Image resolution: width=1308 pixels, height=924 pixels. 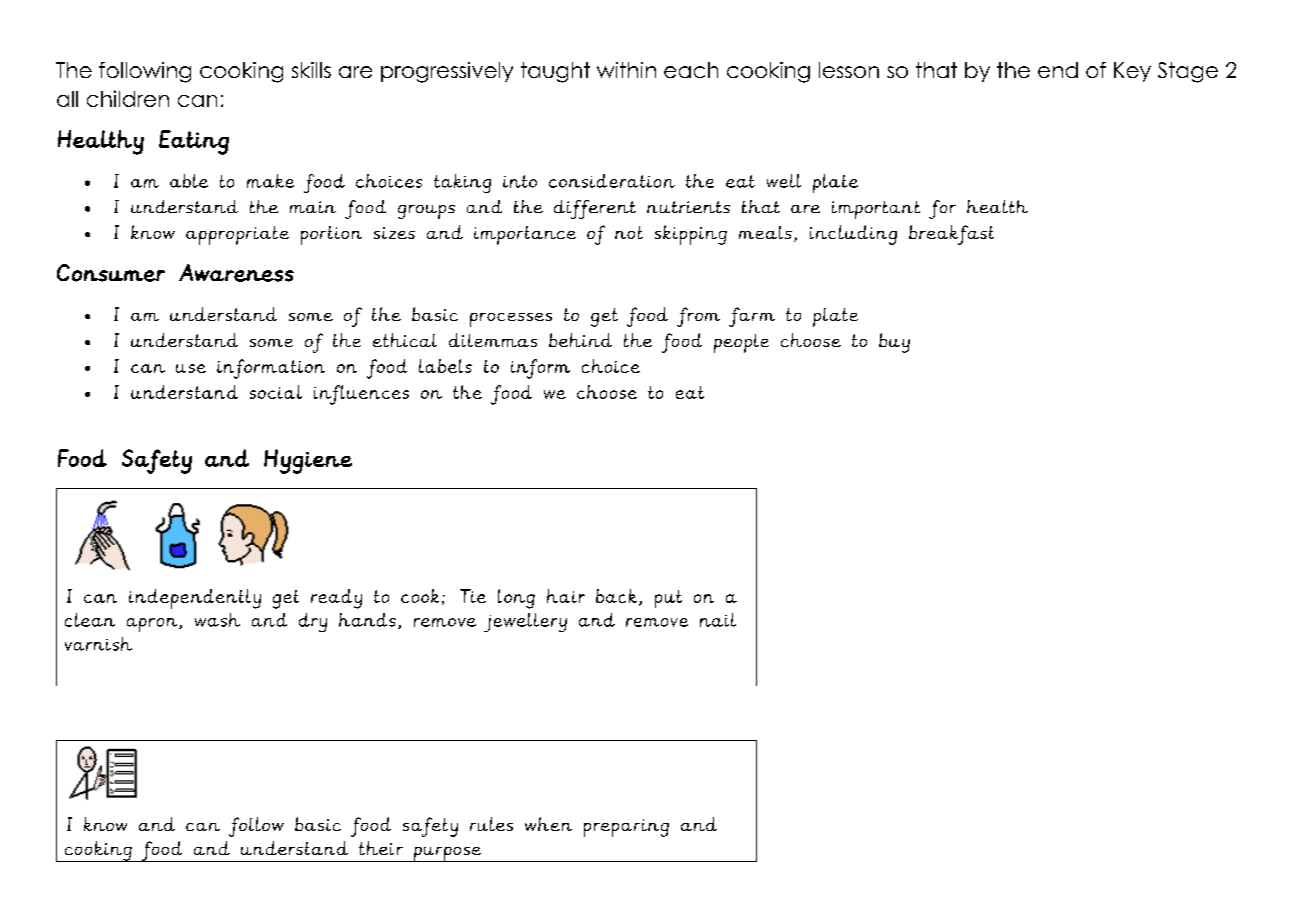 What do you see at coordinates (191, 368) in the screenshot?
I see `use` at bounding box center [191, 368].
